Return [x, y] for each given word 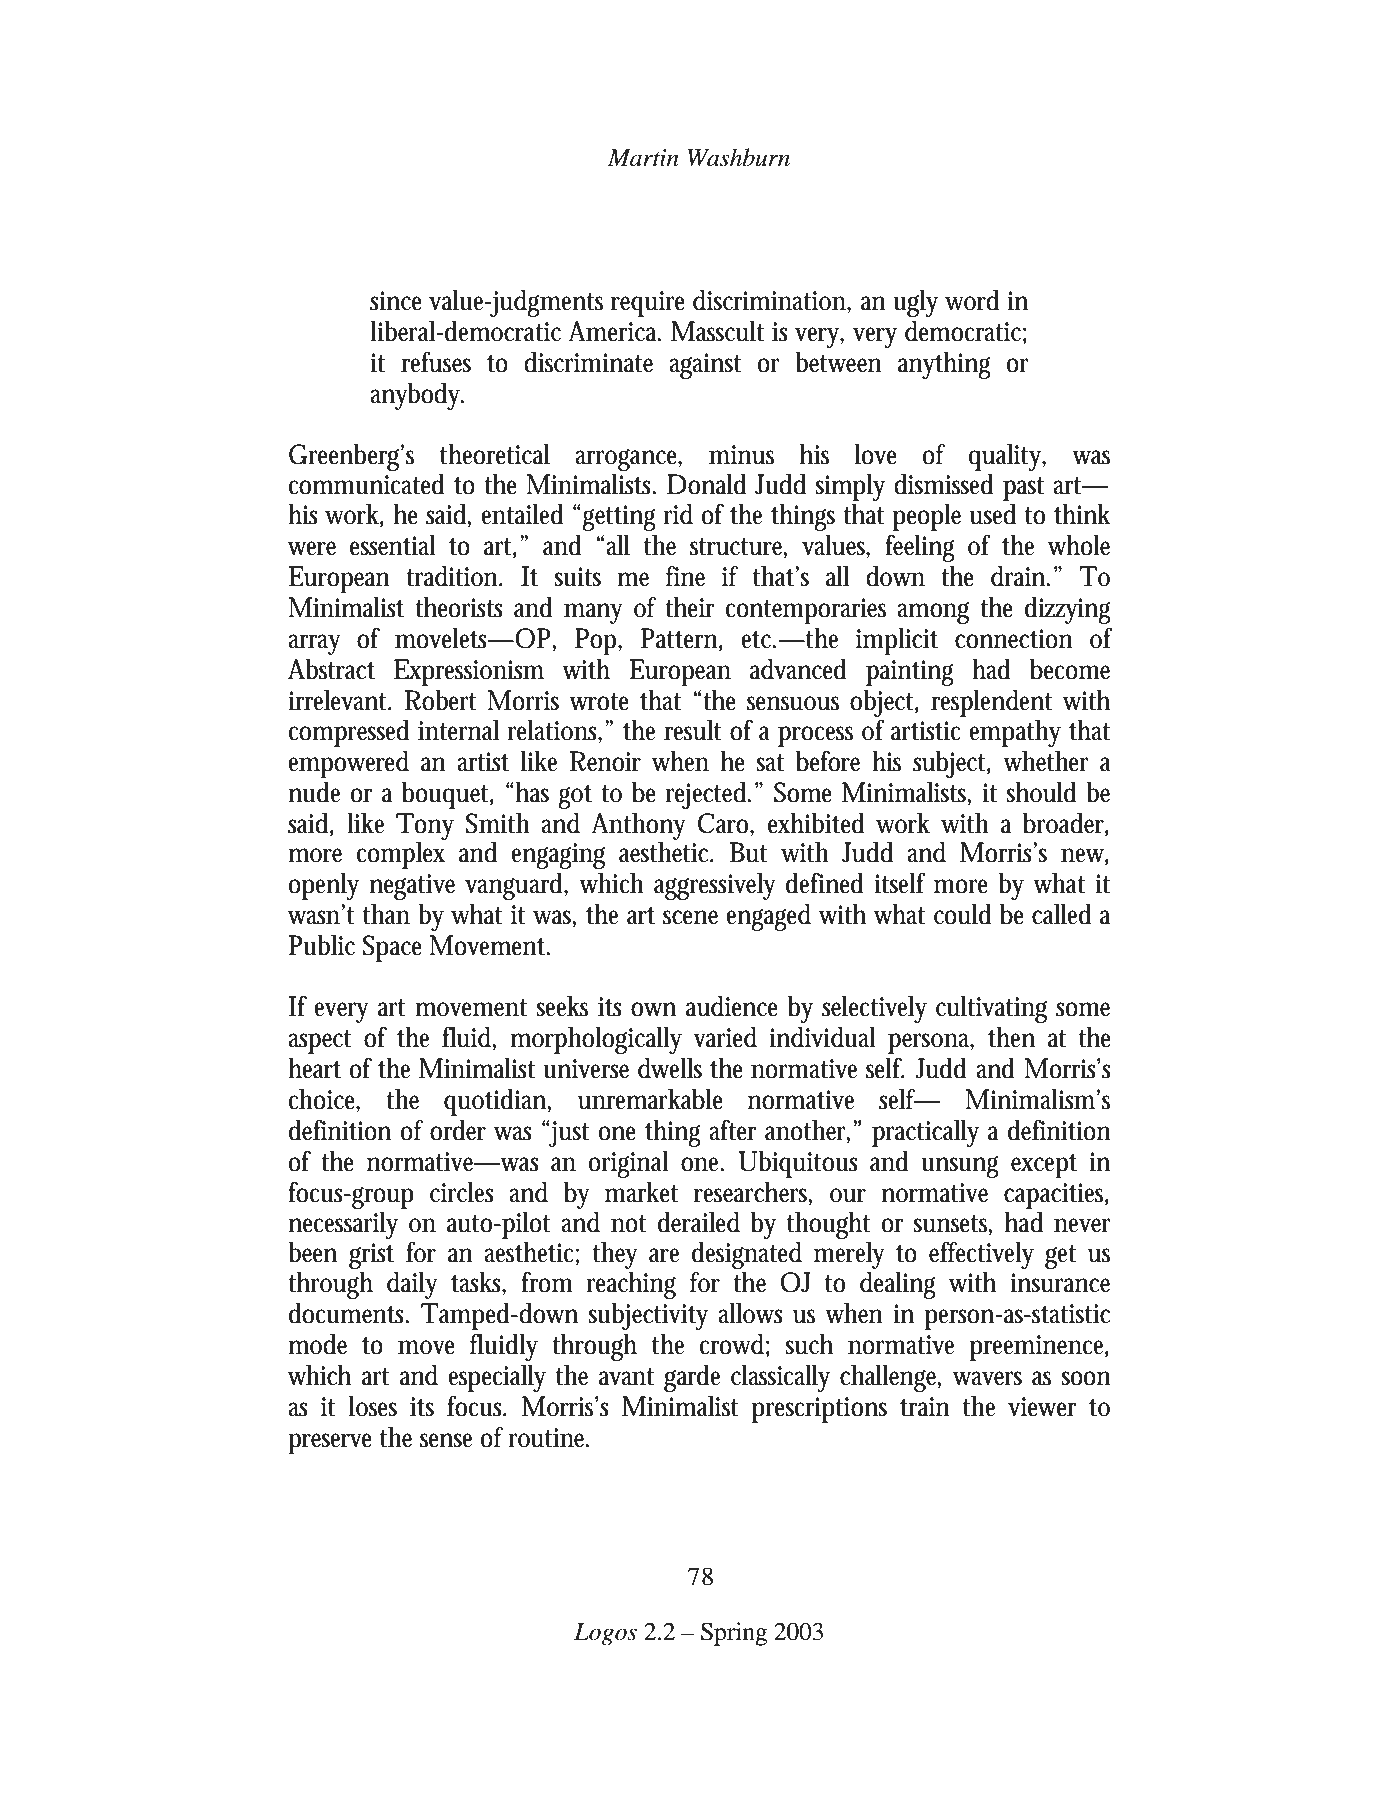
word [972, 300]
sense [446, 1440]
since [396, 301]
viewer [1042, 1407]
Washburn [738, 157]
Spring [734, 1634]
